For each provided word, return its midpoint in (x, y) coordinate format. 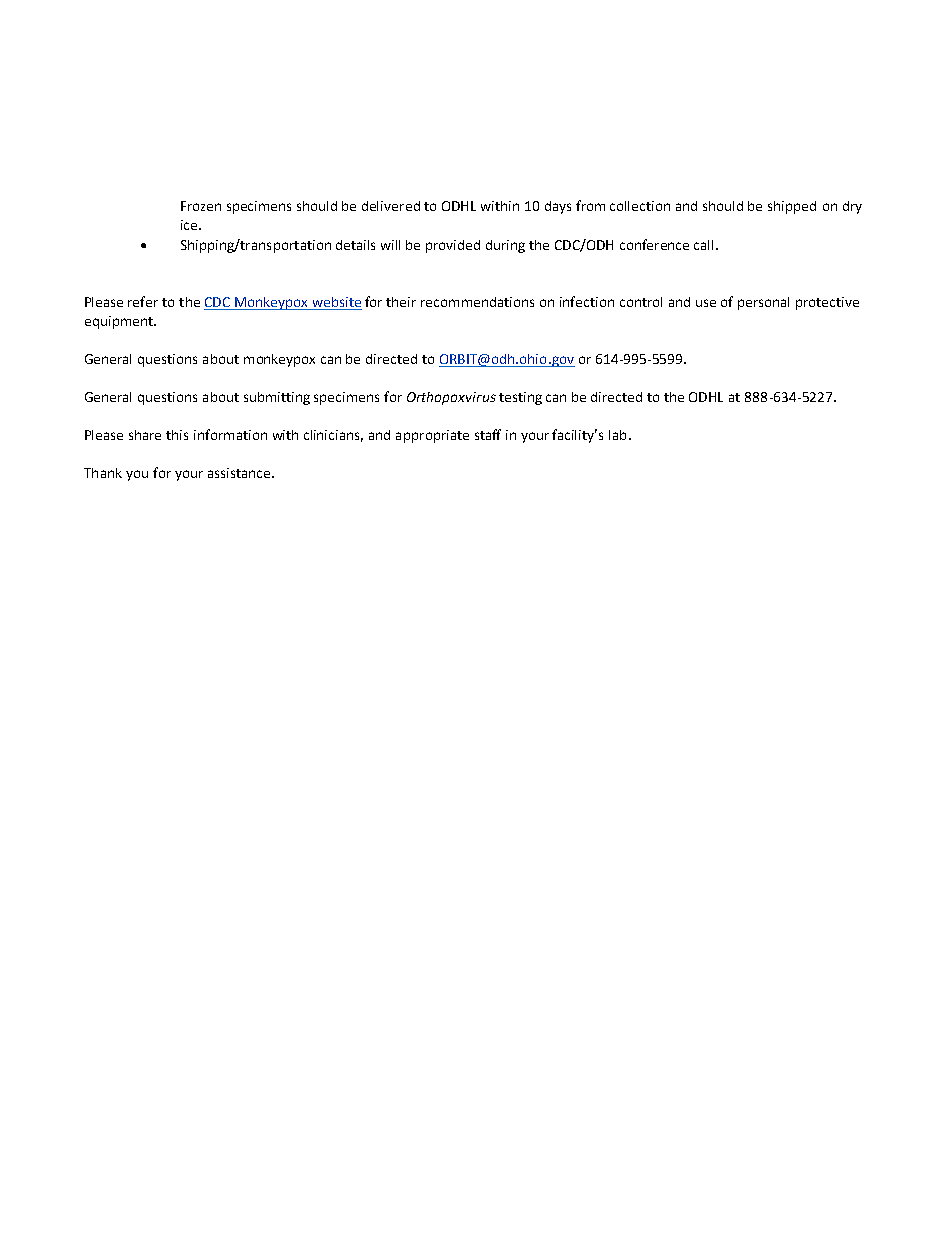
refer (143, 301)
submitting (277, 398)
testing (520, 398)
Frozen (201, 206)
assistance (240, 473)
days (558, 207)
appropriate (432, 436)
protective (827, 303)
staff (488, 434)
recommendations (477, 302)
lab (617, 435)
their (401, 302)
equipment (120, 322)
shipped (792, 207)
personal (763, 303)
